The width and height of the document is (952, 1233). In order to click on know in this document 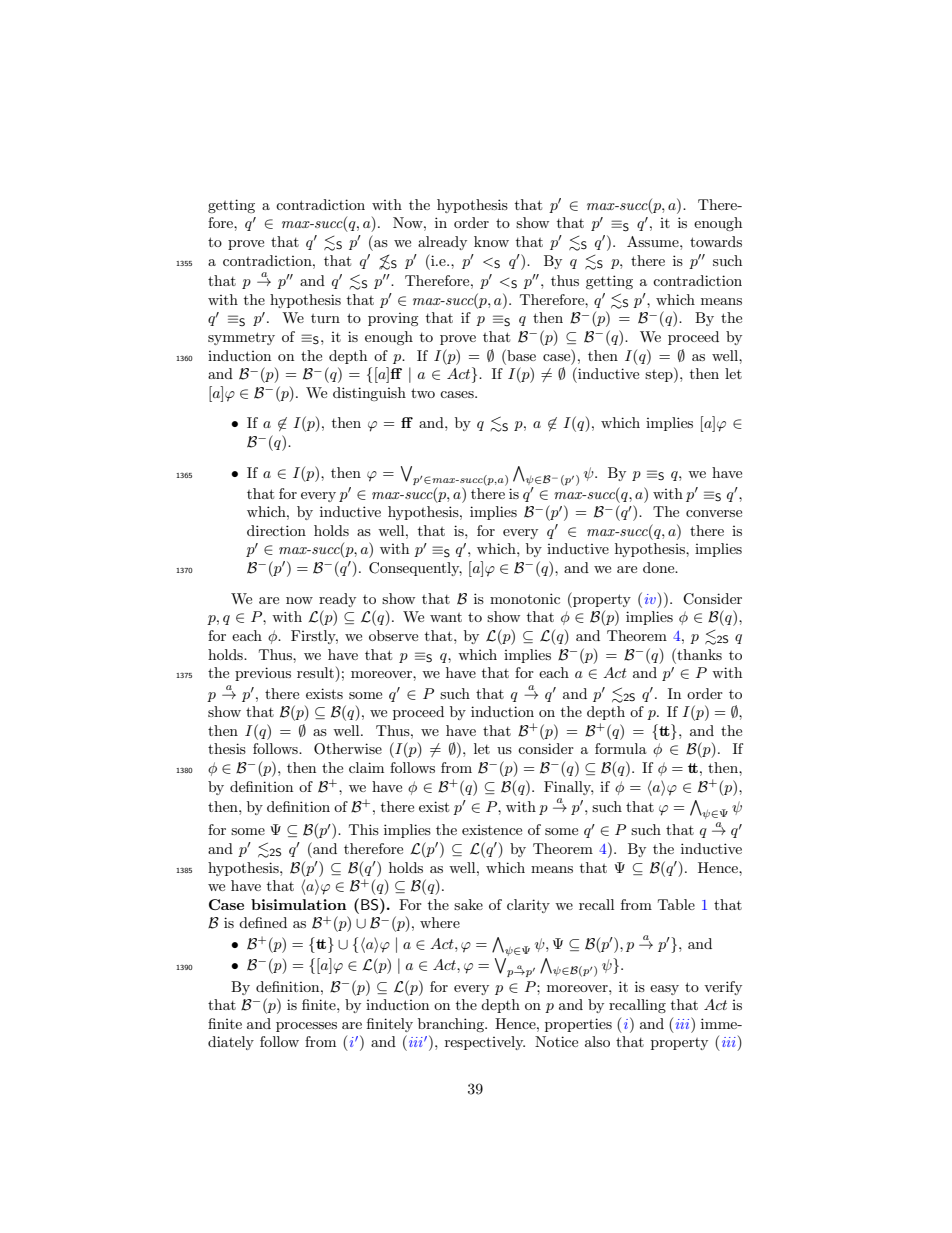, I will do `click(491, 241)`.
